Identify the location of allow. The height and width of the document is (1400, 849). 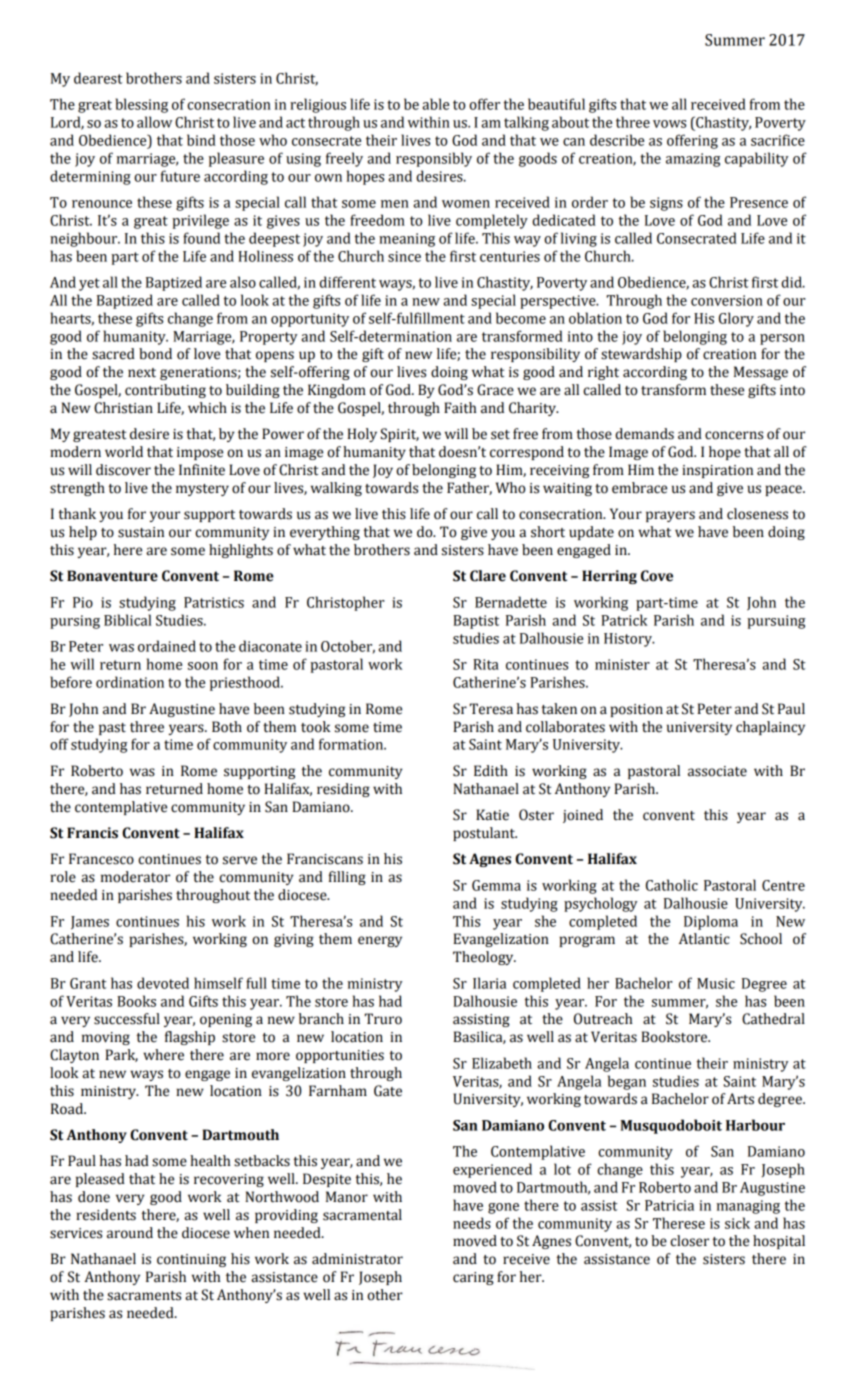
(154, 122).
